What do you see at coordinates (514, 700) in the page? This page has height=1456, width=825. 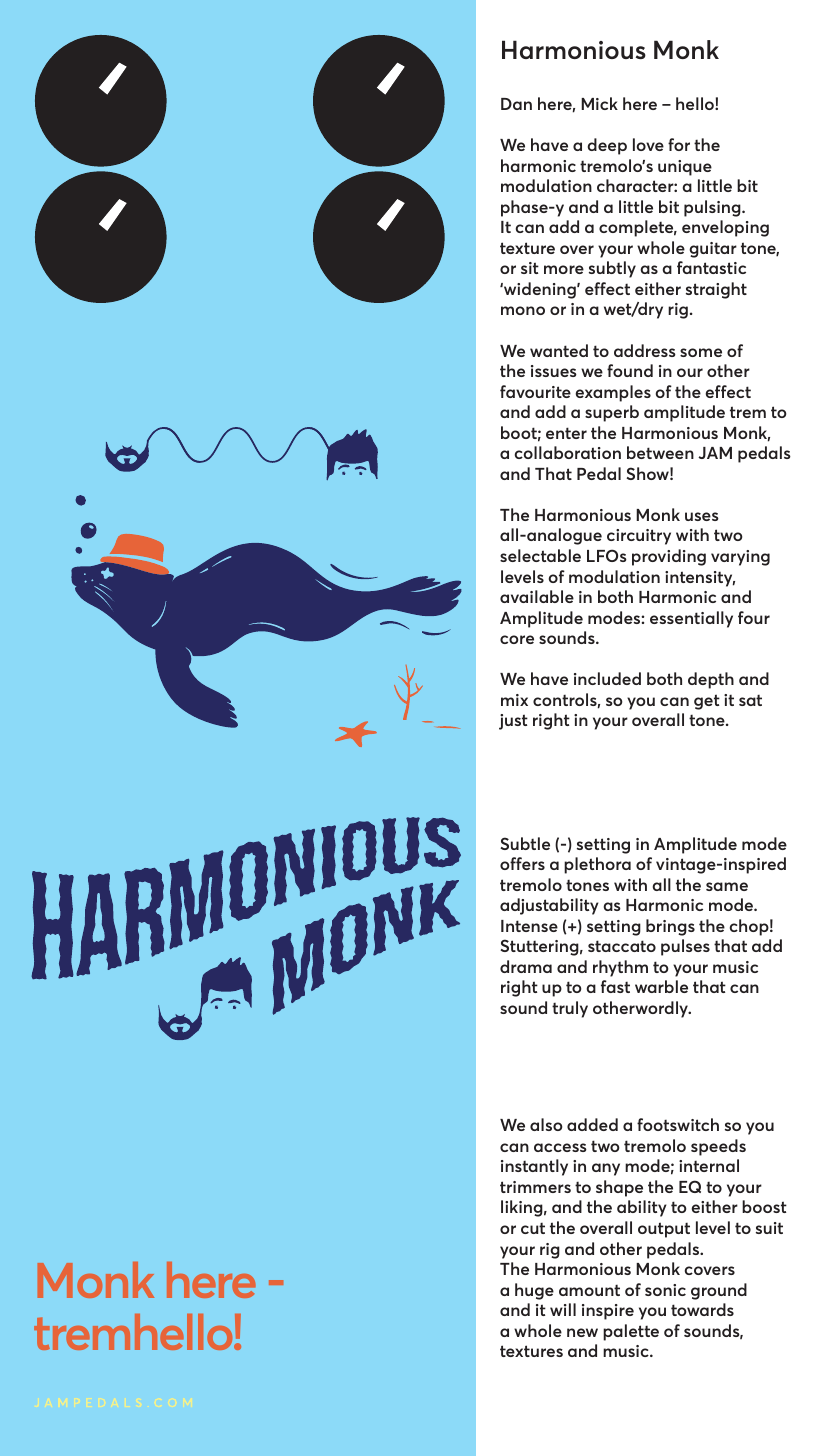 I see `mix` at bounding box center [514, 700].
